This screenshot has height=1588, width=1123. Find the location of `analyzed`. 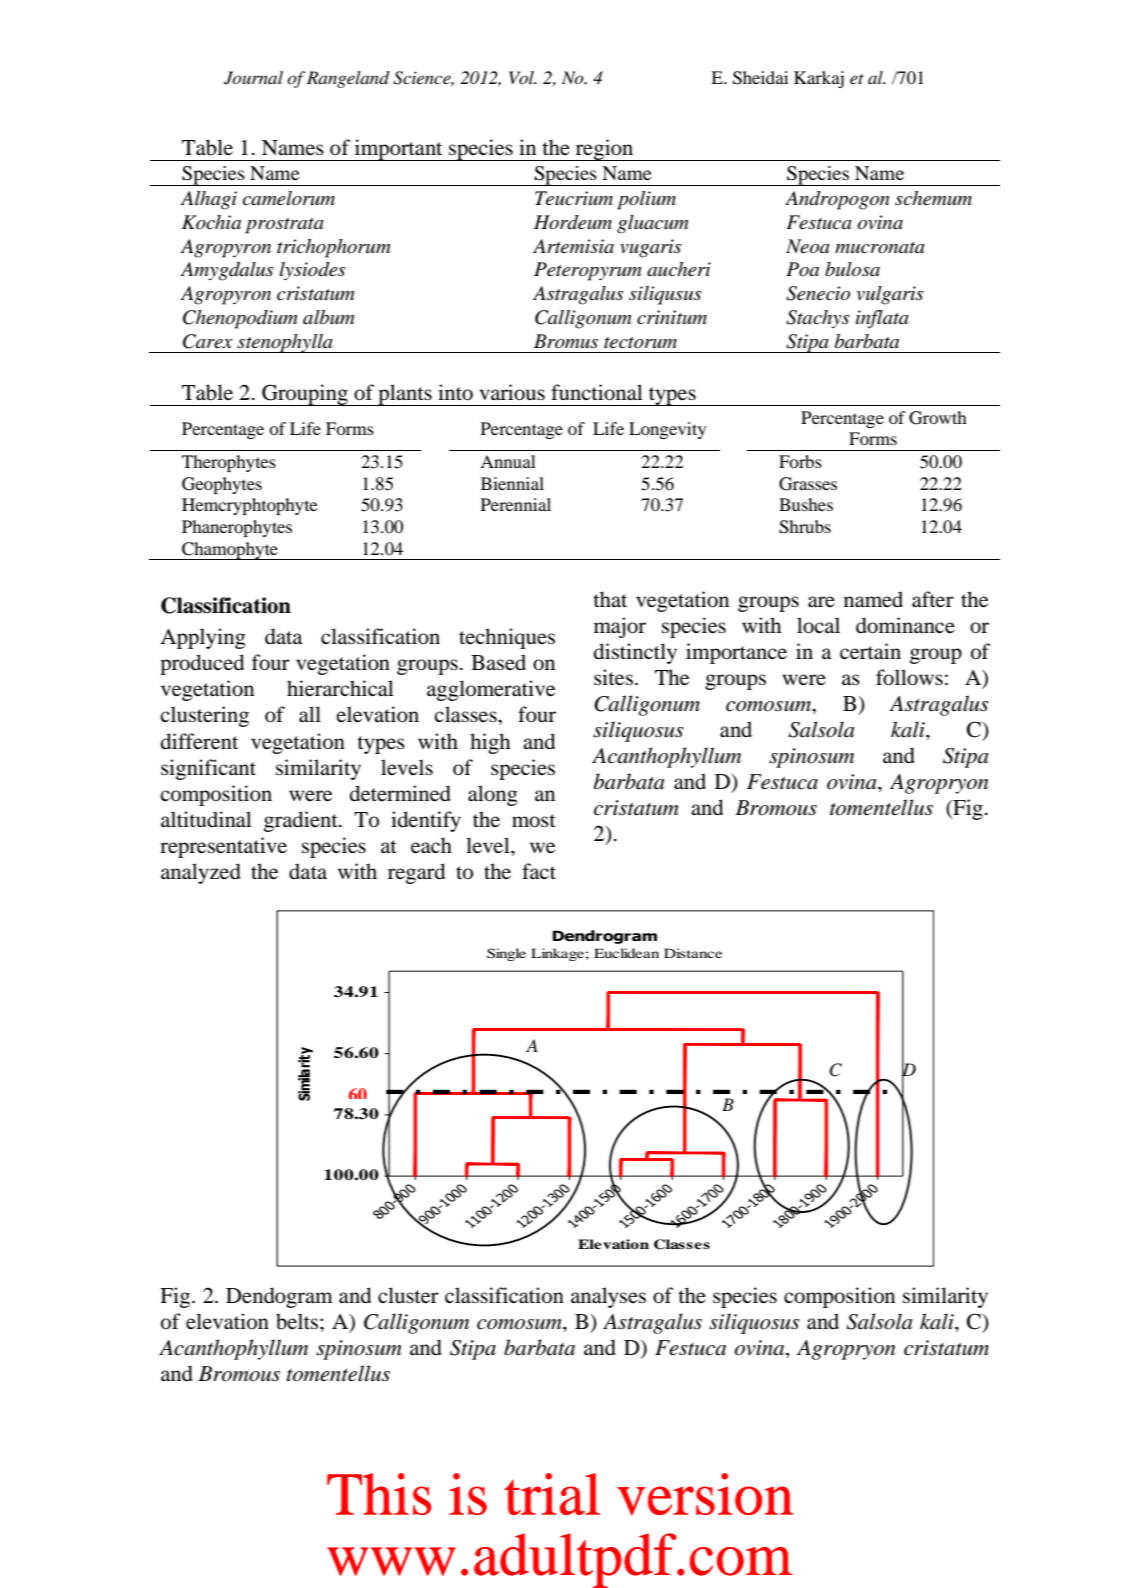

analyzed is located at coordinates (201, 873).
